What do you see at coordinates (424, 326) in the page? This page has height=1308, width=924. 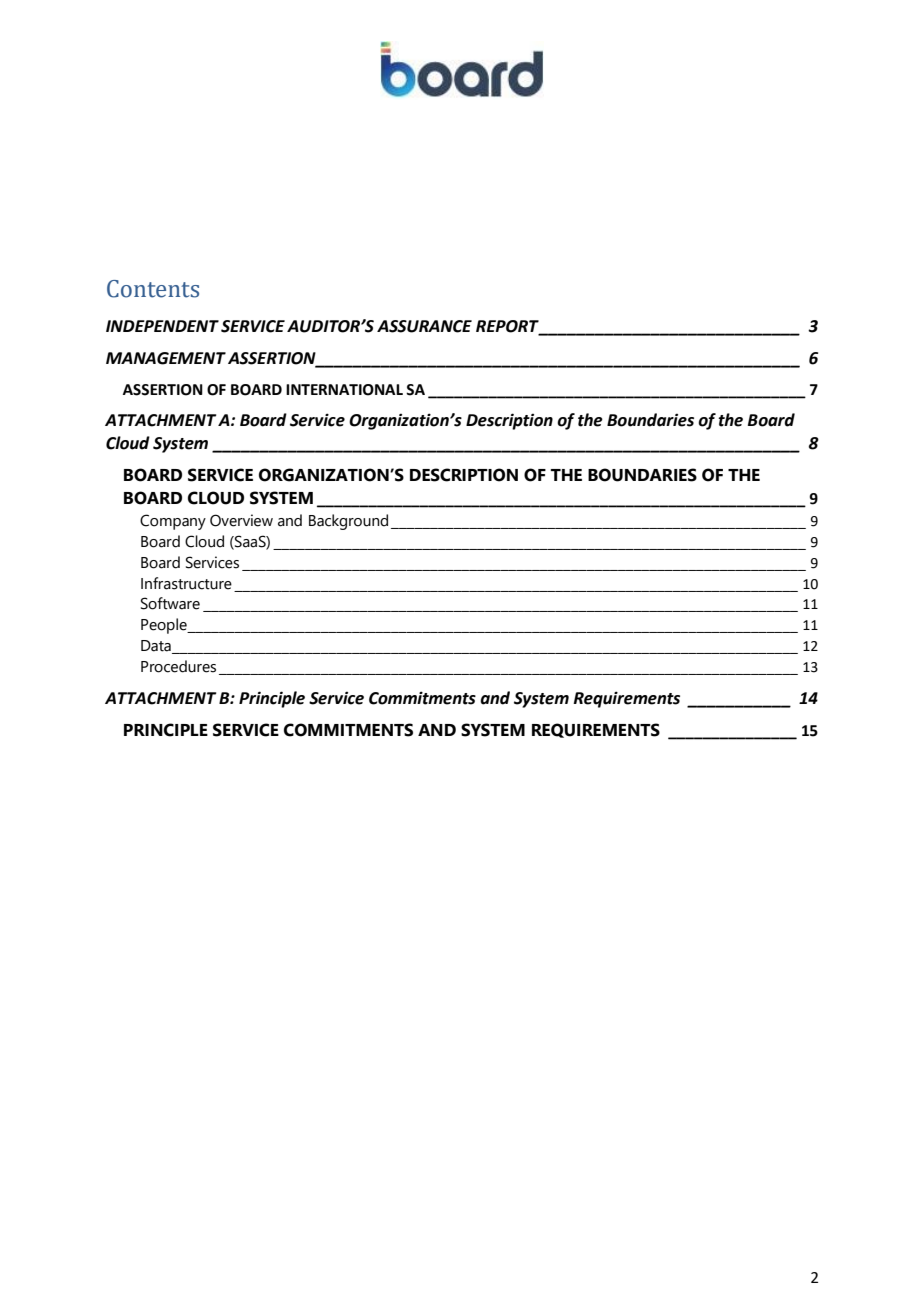 I see `ASSURANCE` at bounding box center [424, 326].
